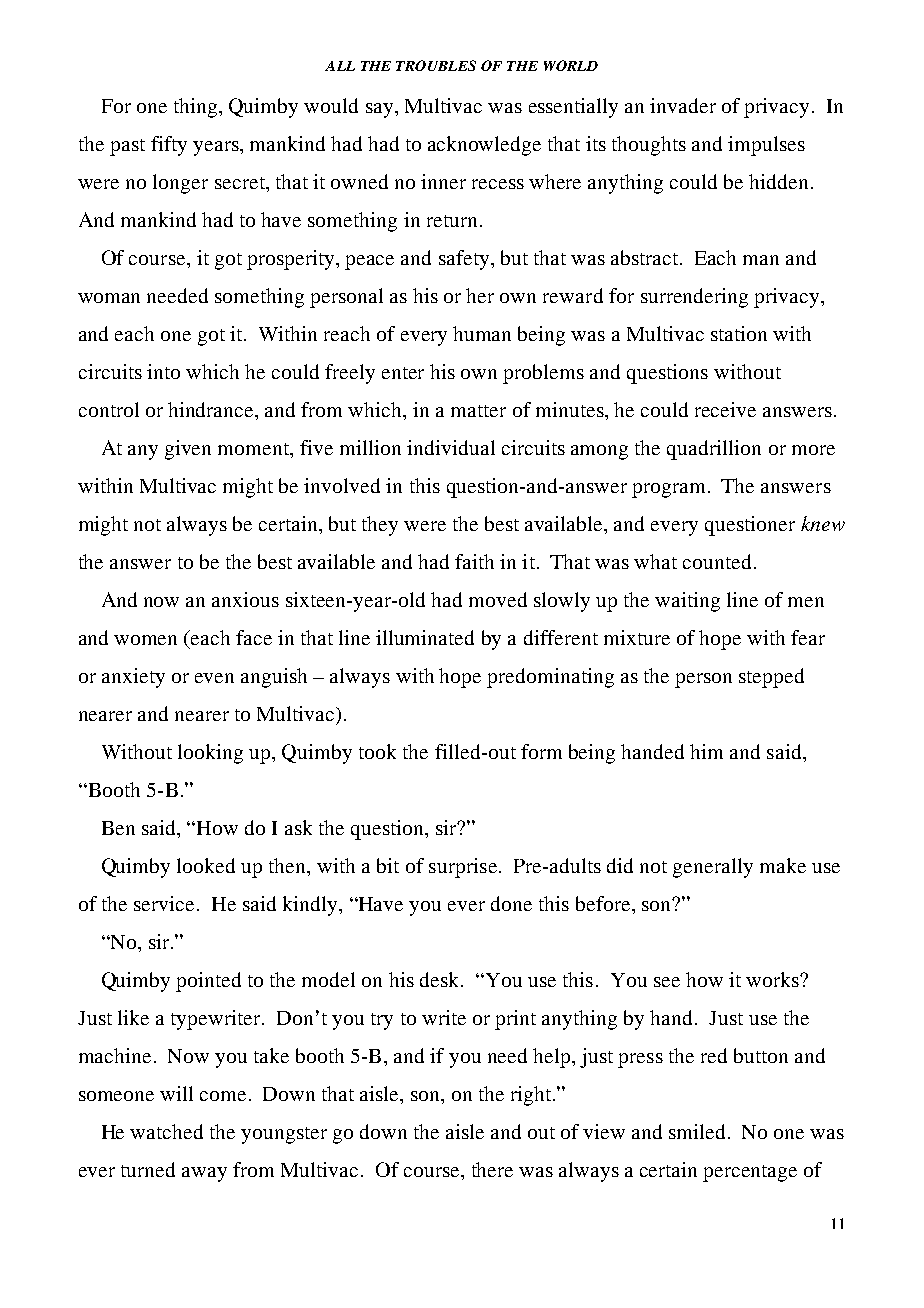  What do you see at coordinates (451, 447) in the screenshot?
I see `individual` at bounding box center [451, 447].
